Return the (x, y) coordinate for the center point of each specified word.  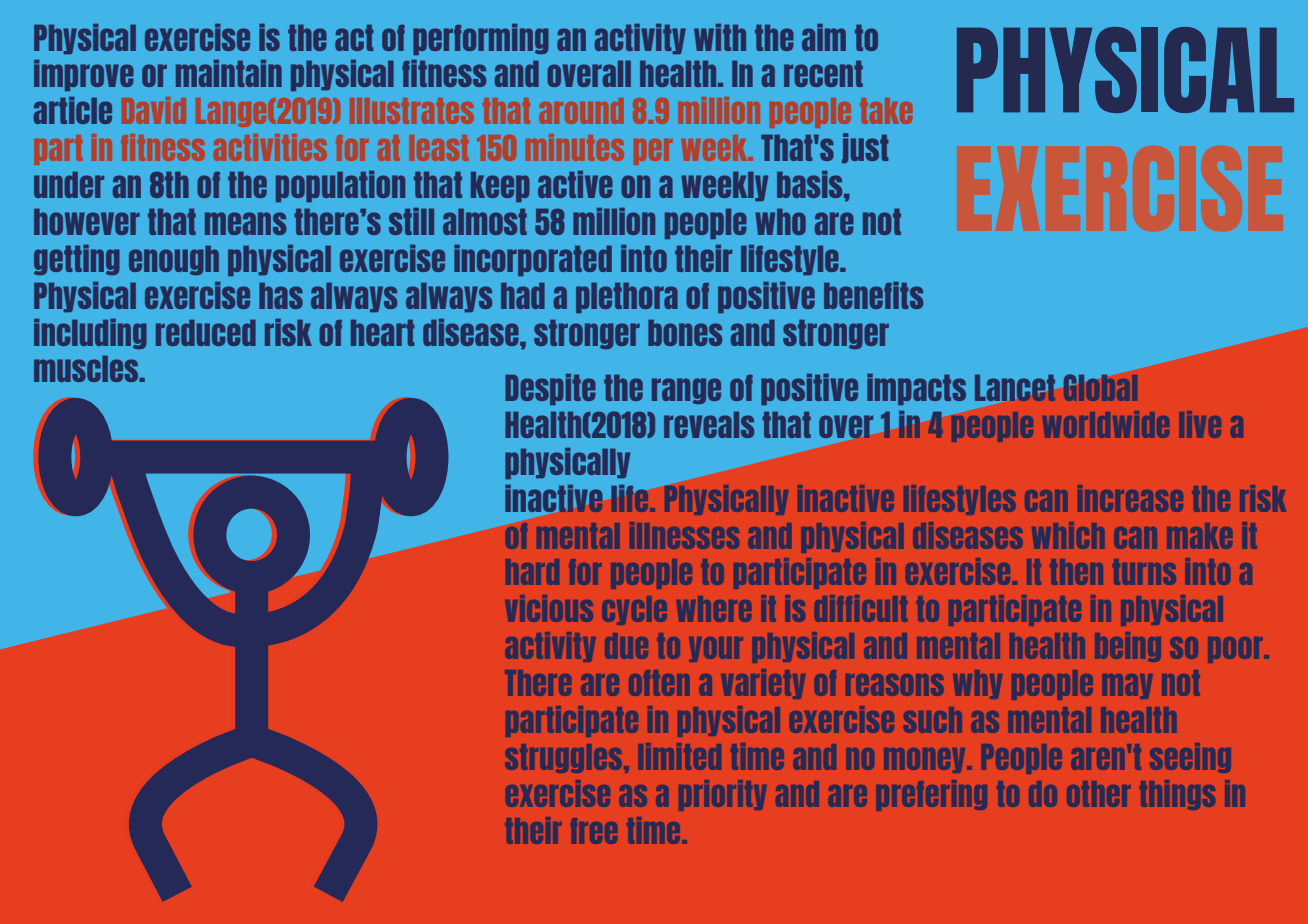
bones (685, 333)
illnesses (684, 535)
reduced (206, 333)
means (245, 223)
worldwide (1106, 424)
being (1128, 647)
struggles (565, 758)
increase (1130, 498)
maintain (229, 73)
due (626, 646)
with (720, 37)
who (780, 222)
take (886, 111)
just (865, 148)
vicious (549, 608)
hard (532, 572)
